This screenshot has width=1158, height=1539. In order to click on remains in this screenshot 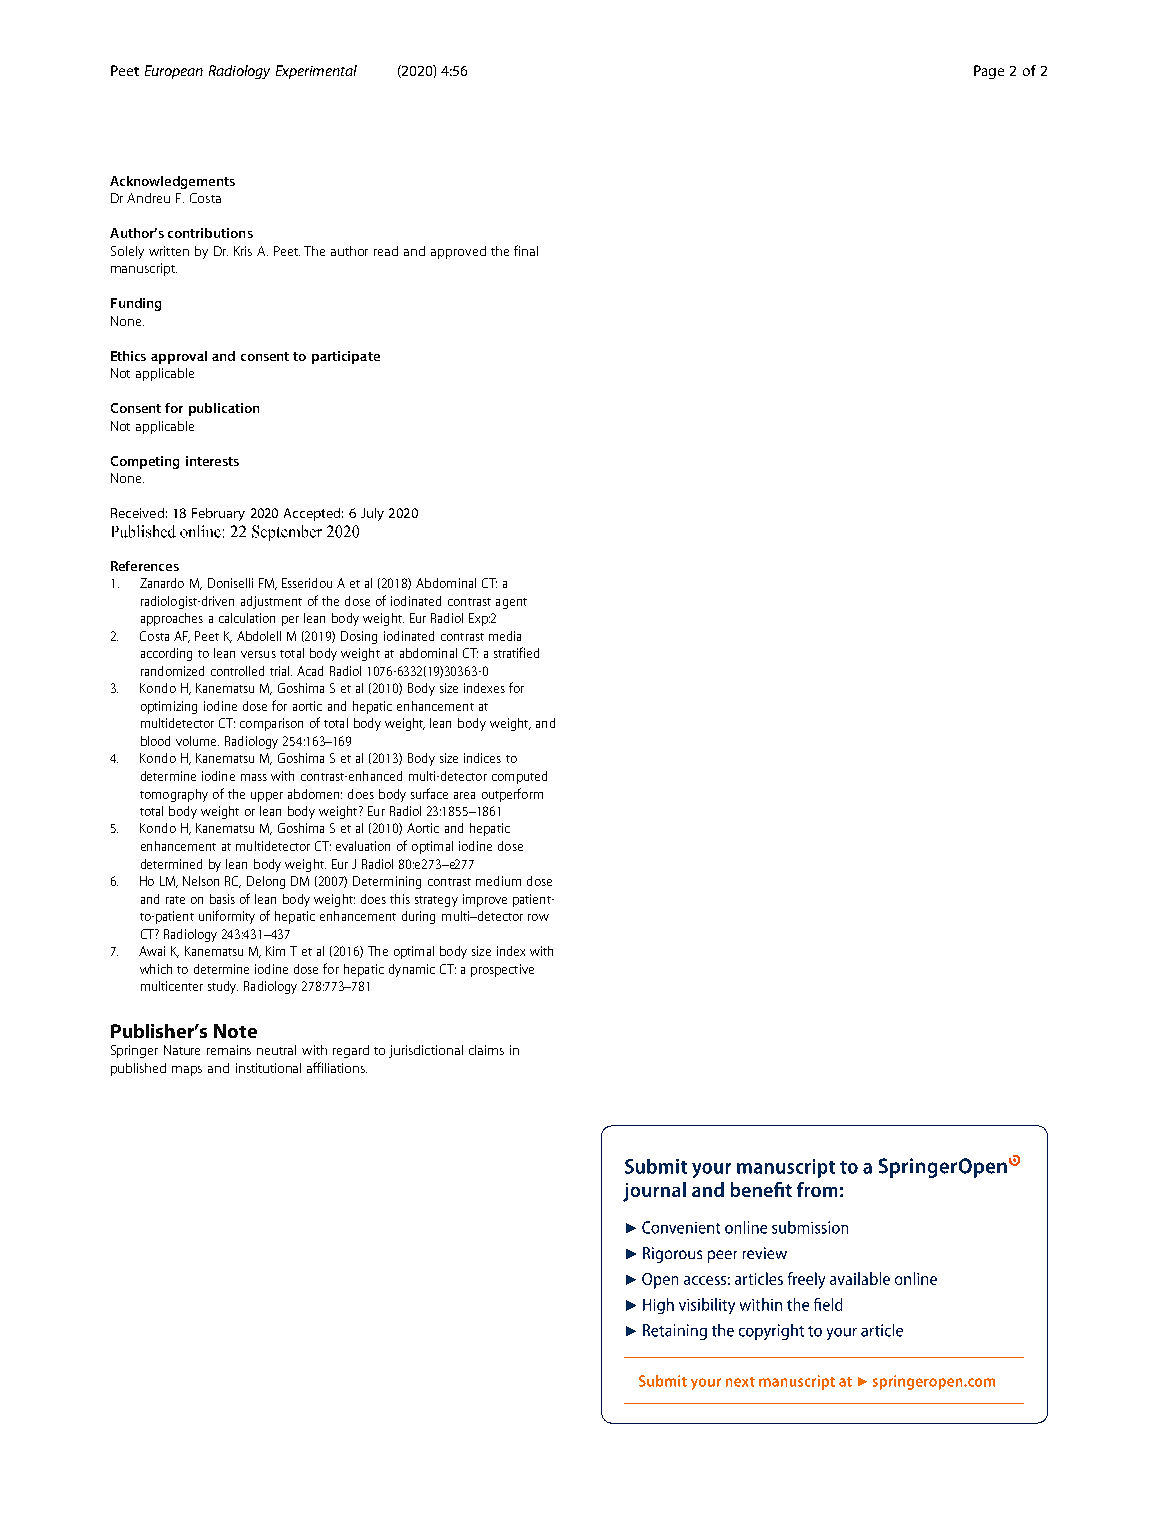, I will do `click(229, 1050)`.
